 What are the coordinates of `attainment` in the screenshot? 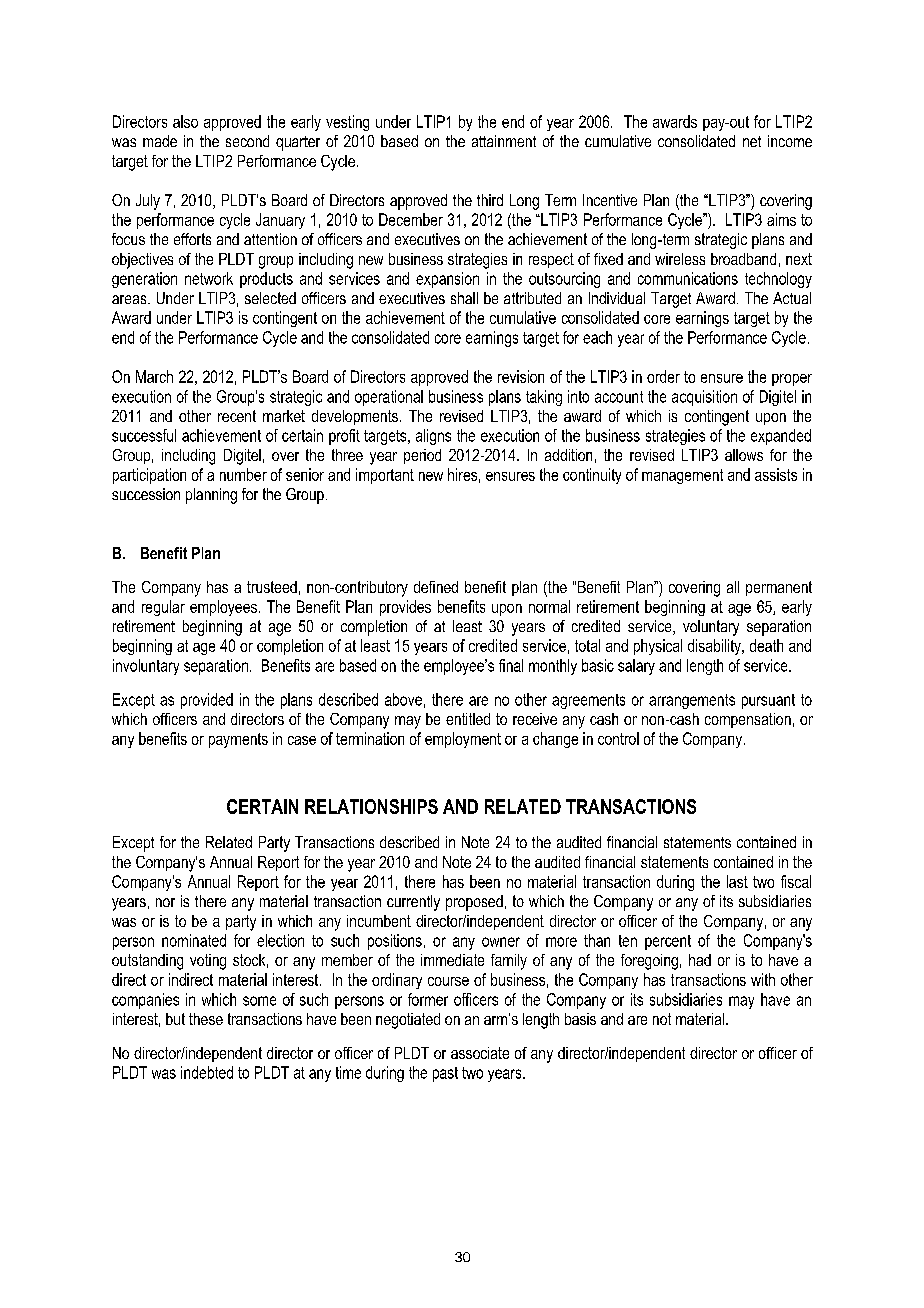 It's located at (504, 141).
